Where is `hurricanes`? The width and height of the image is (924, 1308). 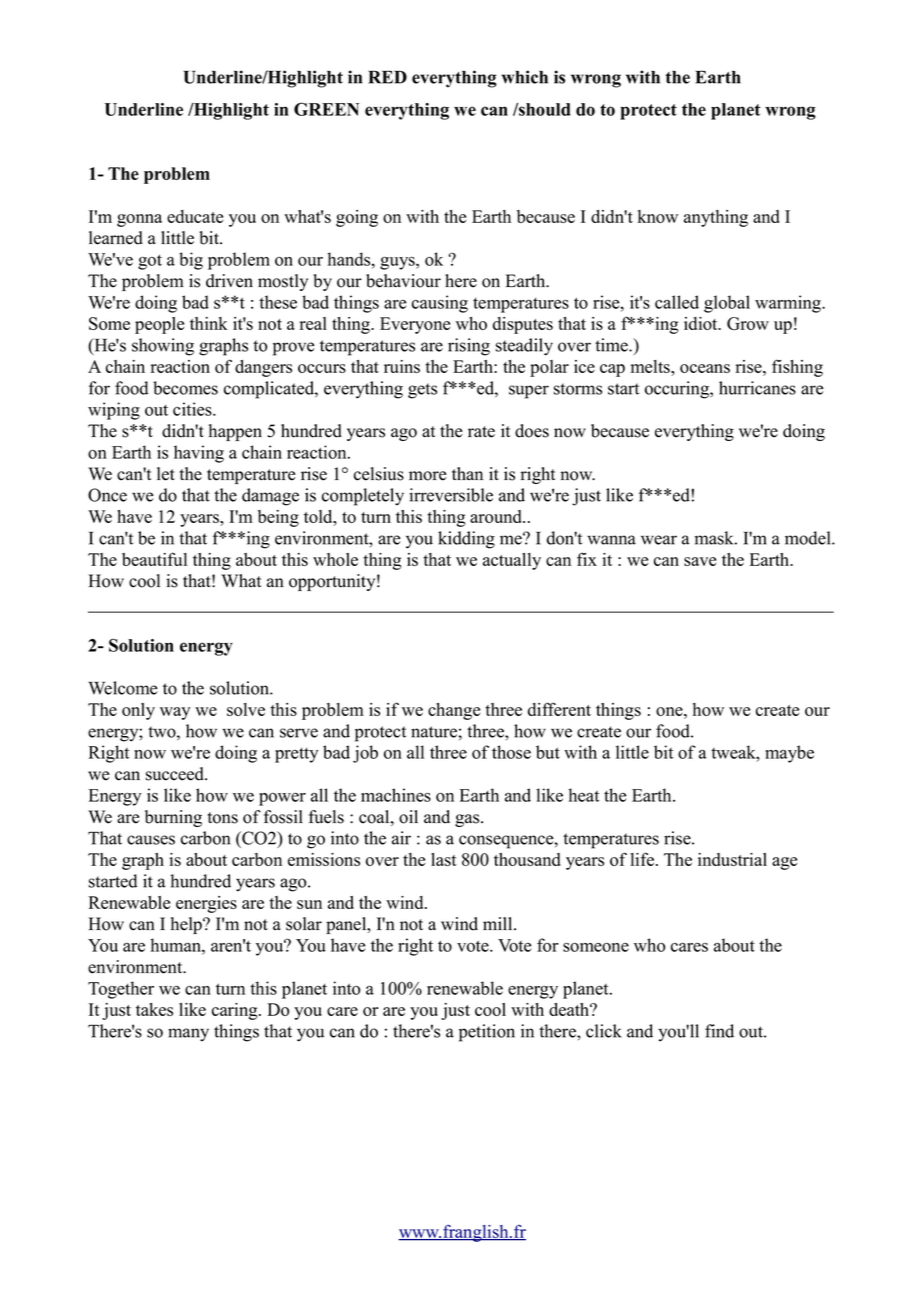
hurricanes is located at coordinates (757, 388).
